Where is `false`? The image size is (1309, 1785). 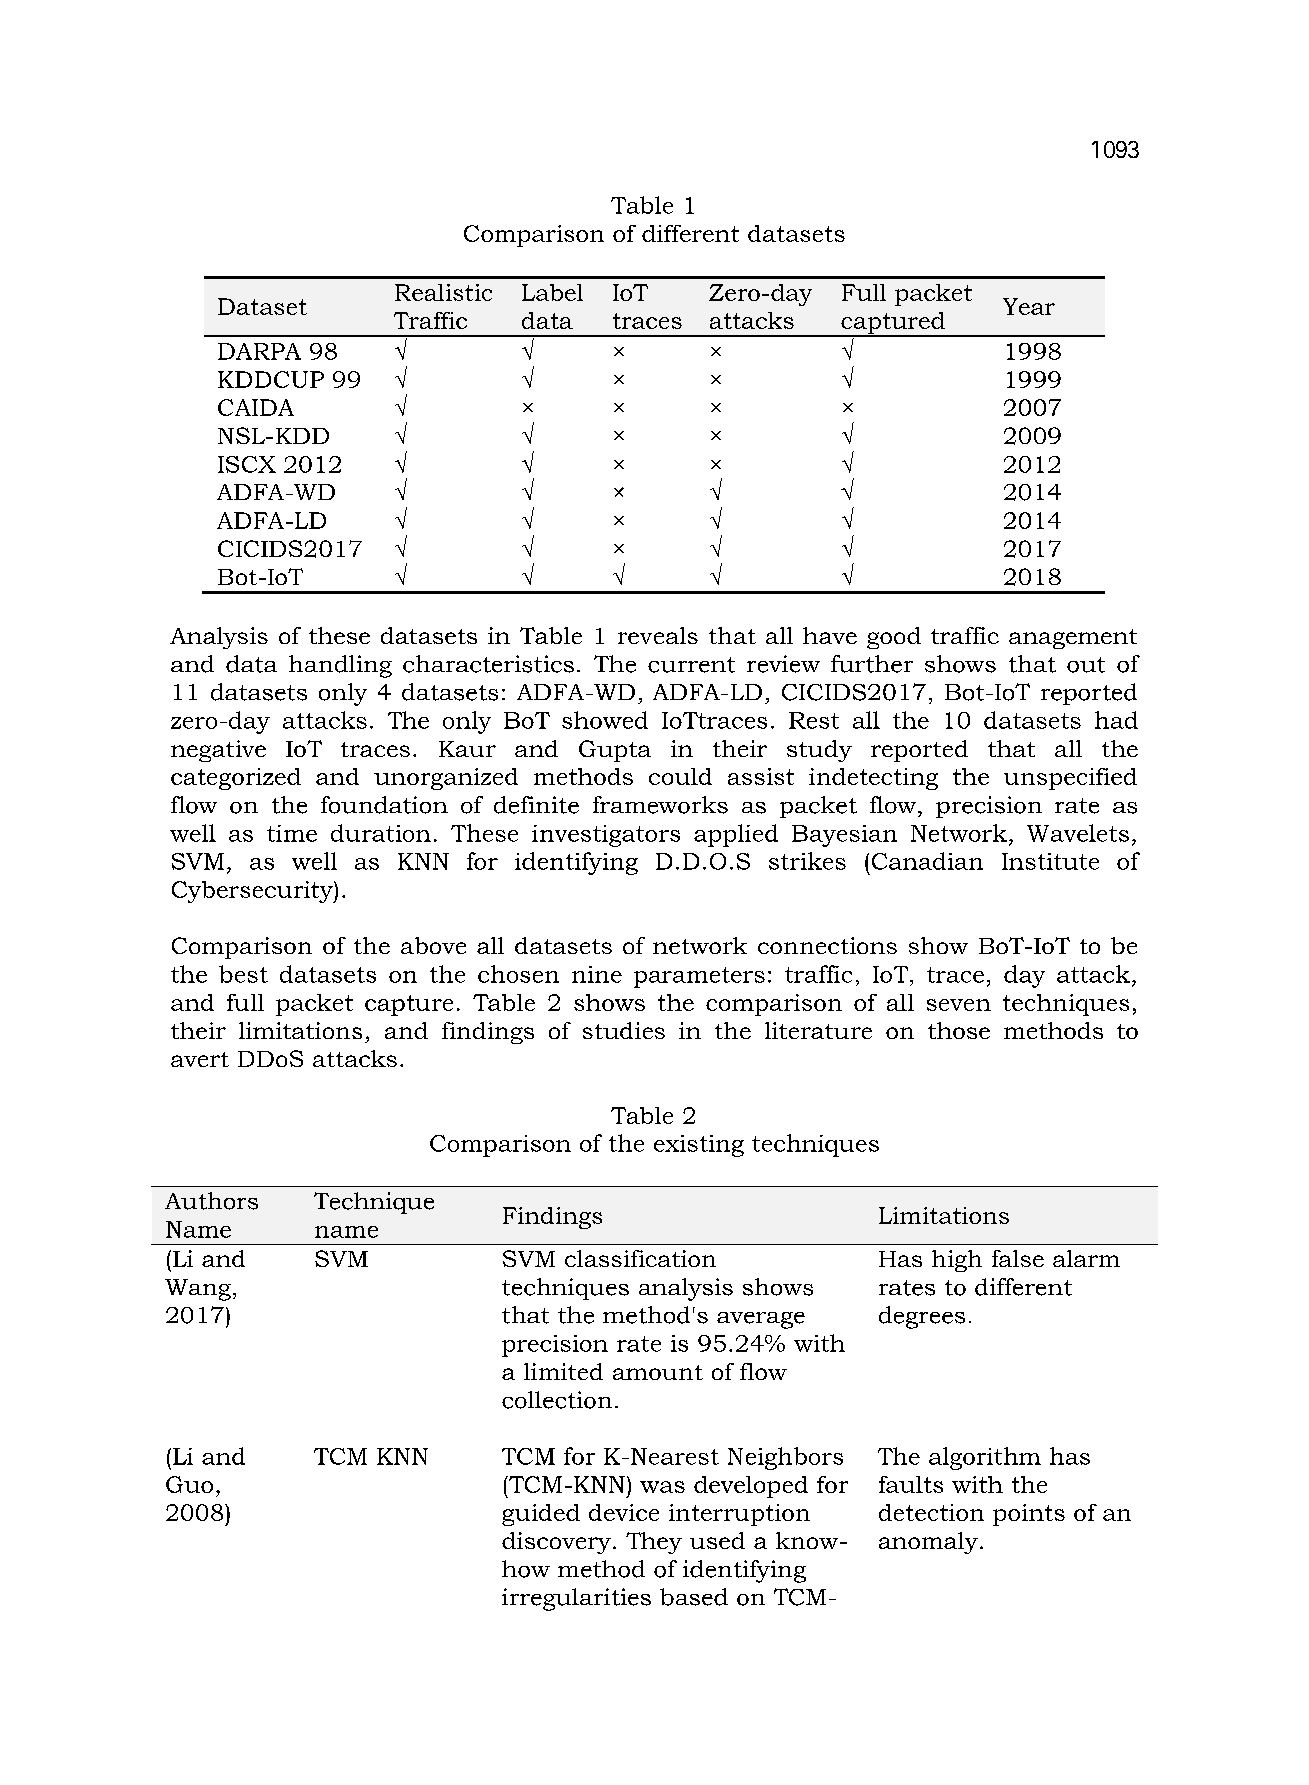 false is located at coordinates (1018, 1258).
